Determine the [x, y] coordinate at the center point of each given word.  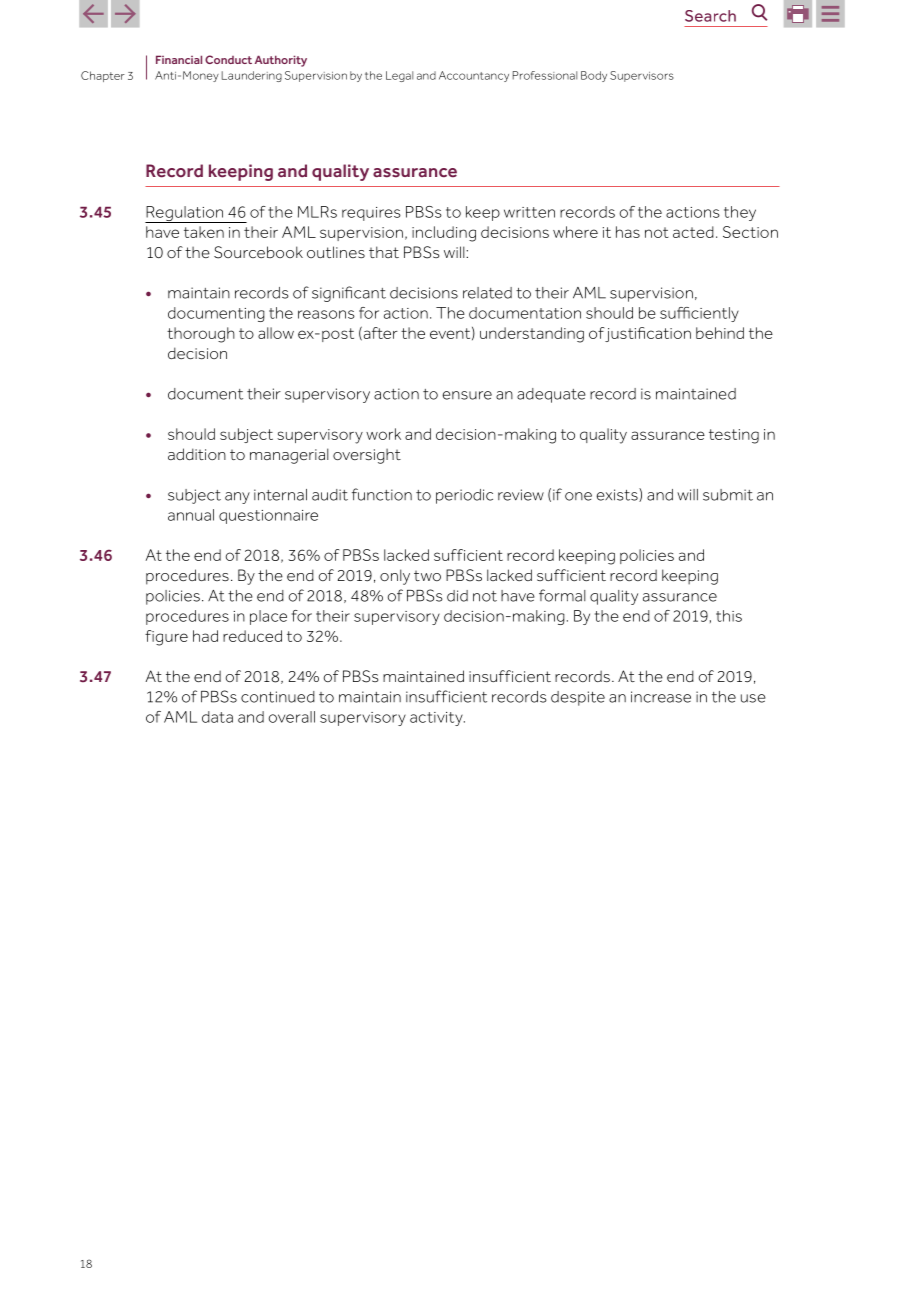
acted [693, 232]
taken [204, 232]
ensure [467, 395]
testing [734, 436]
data [217, 717]
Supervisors [642, 76]
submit [728, 495]
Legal [399, 76]
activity [437, 719]
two [427, 576]
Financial [179, 59]
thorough [201, 335]
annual [191, 515]
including [444, 234]
